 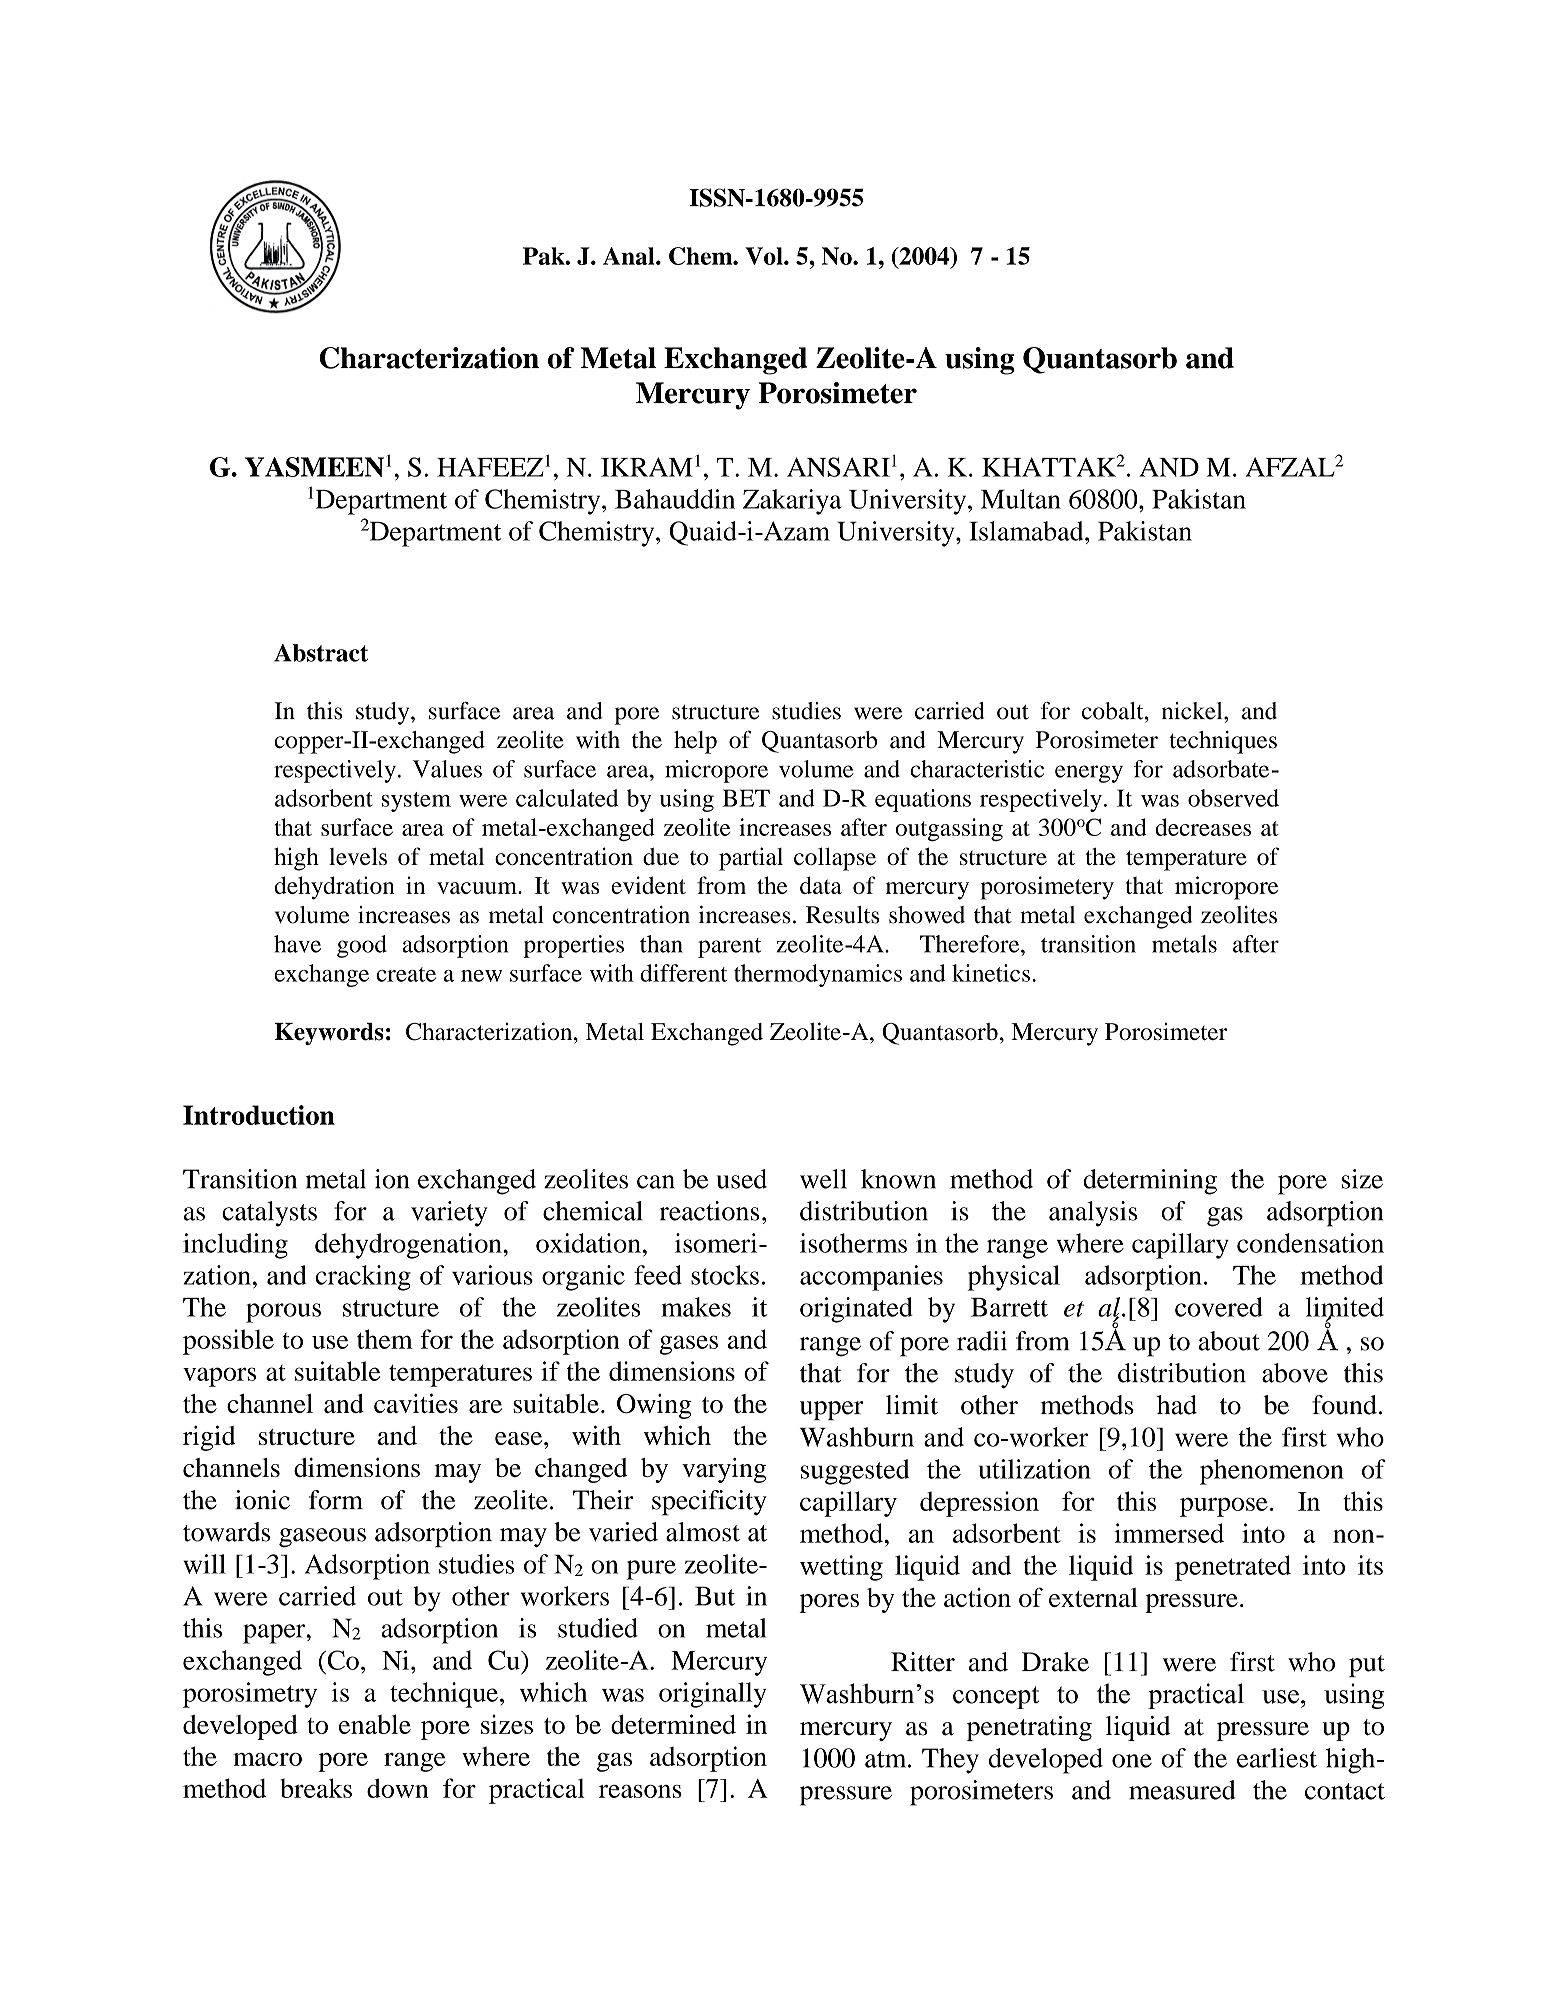 I want to click on atm, so click(x=887, y=1759).
